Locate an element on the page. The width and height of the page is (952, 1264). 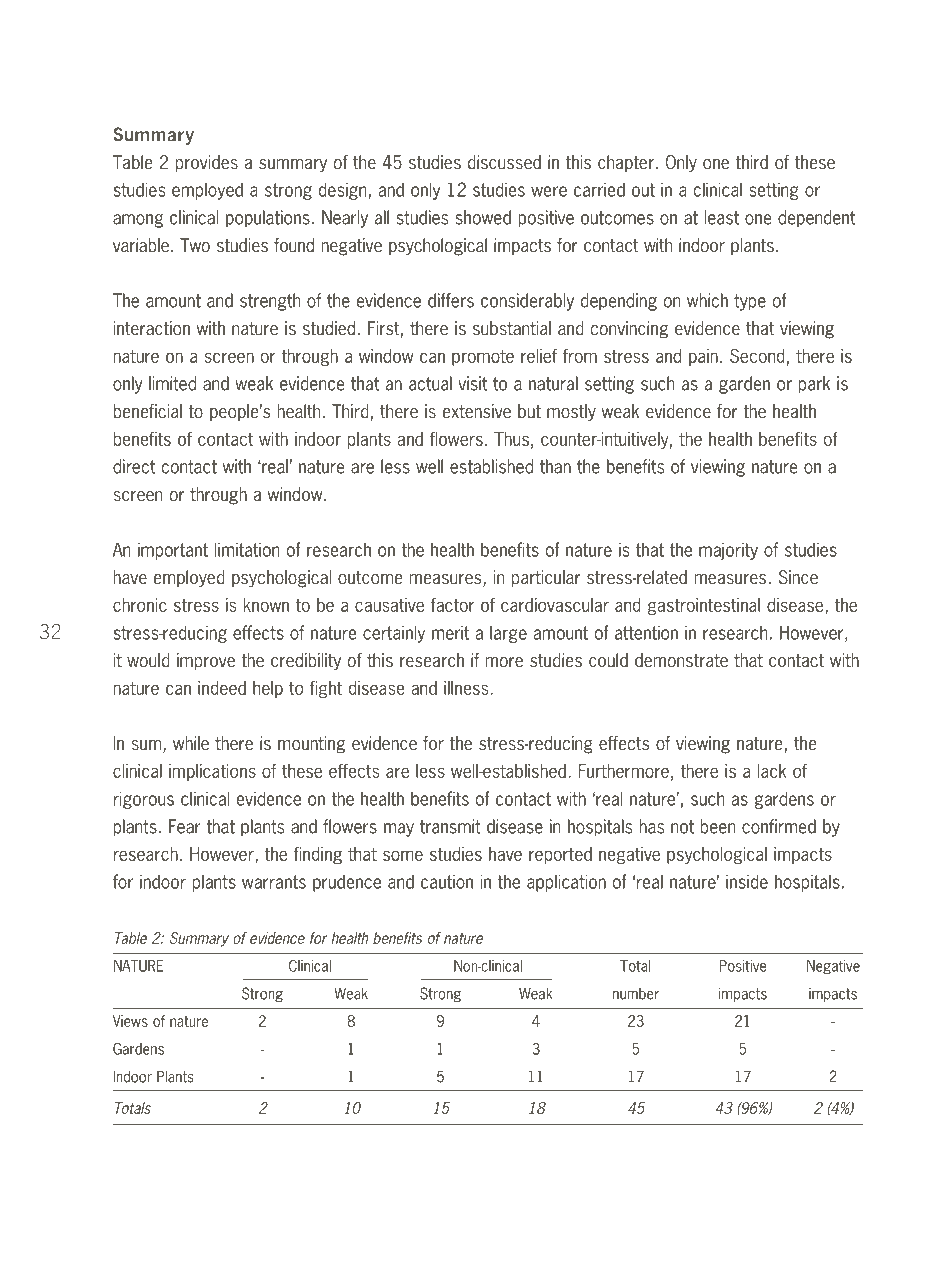
least is located at coordinates (722, 217).
